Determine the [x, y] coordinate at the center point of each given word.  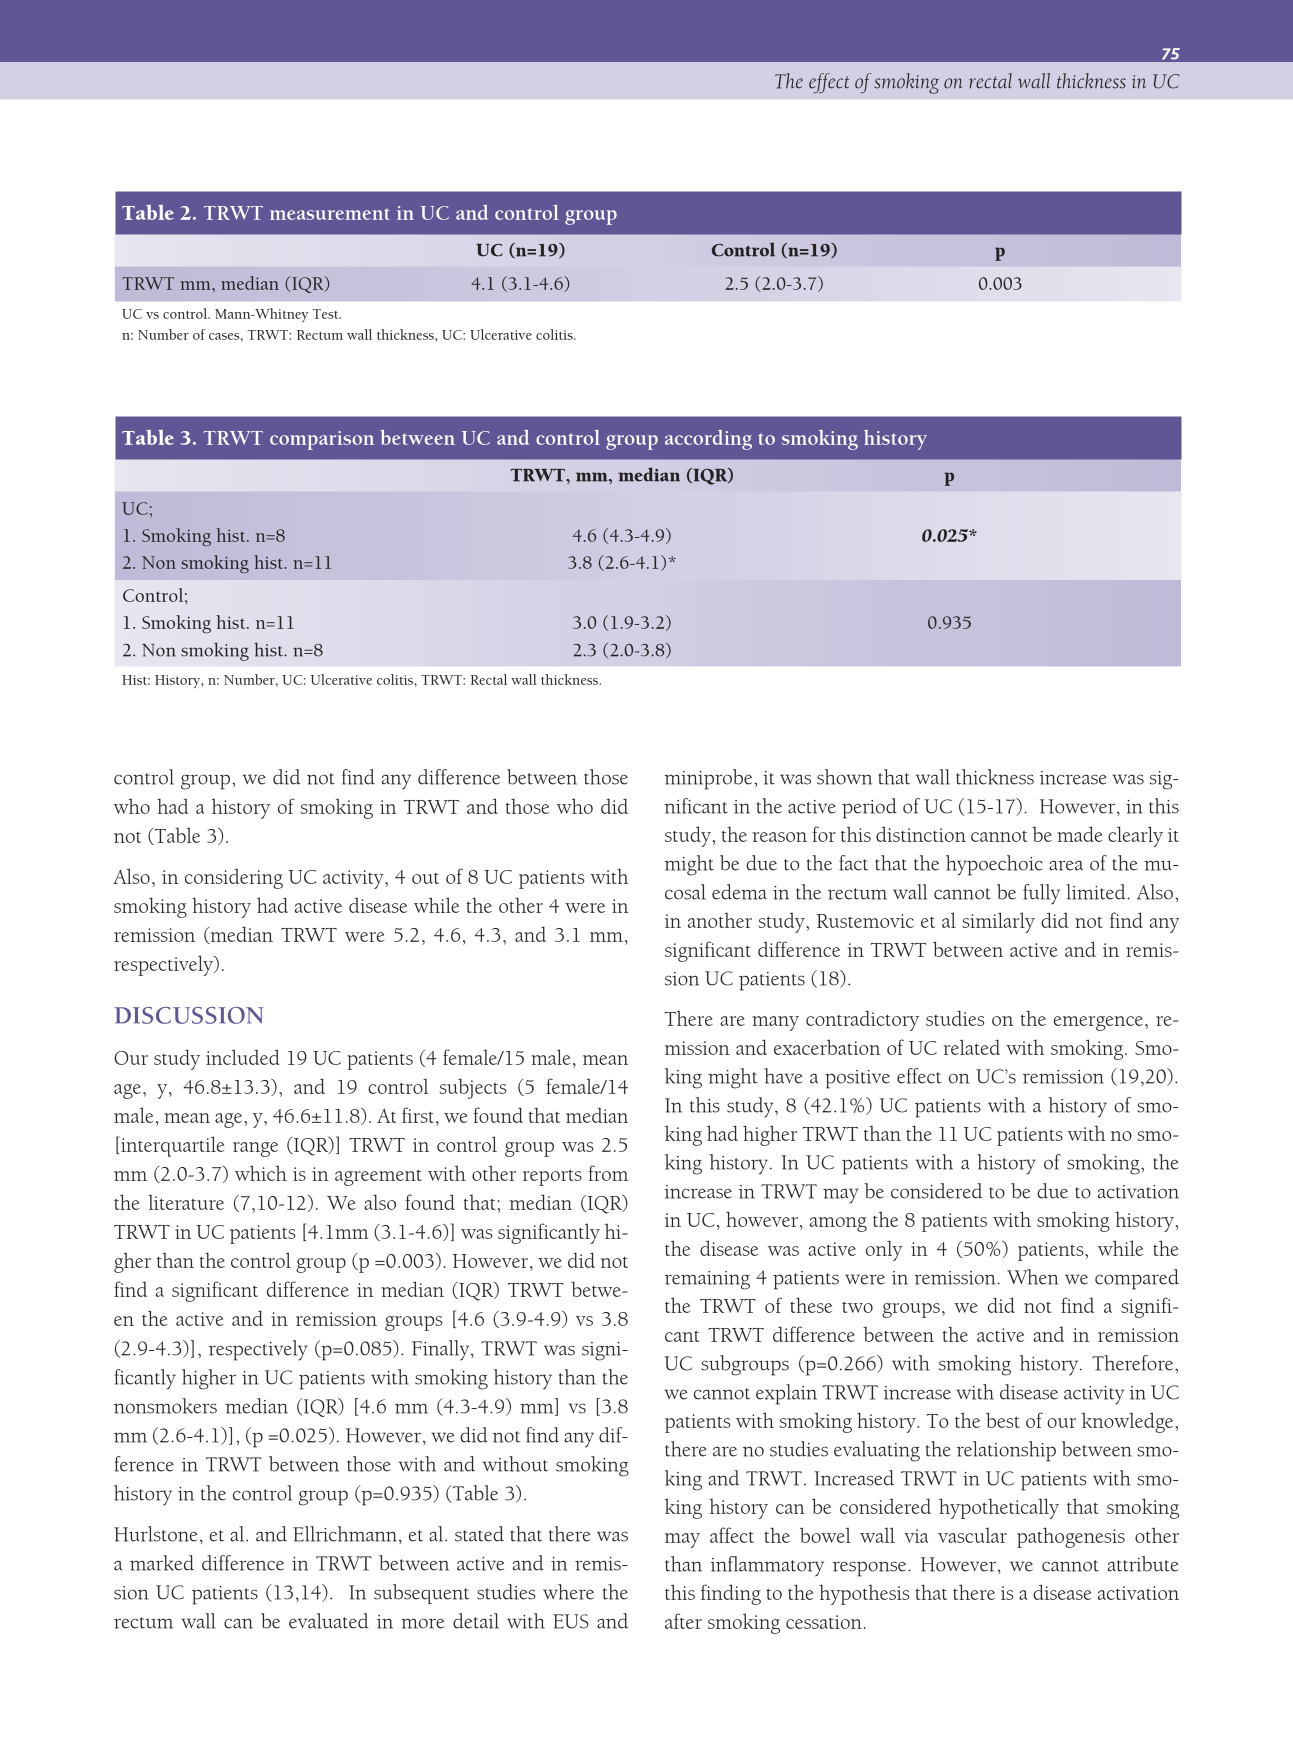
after [683, 1621]
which [261, 1173]
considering [234, 879]
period [869, 808]
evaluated [329, 1621]
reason [780, 837]
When [1032, 1277]
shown [844, 777]
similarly [998, 922]
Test [327, 314]
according [708, 440]
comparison [322, 440]
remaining [707, 1280]
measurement [330, 214]
